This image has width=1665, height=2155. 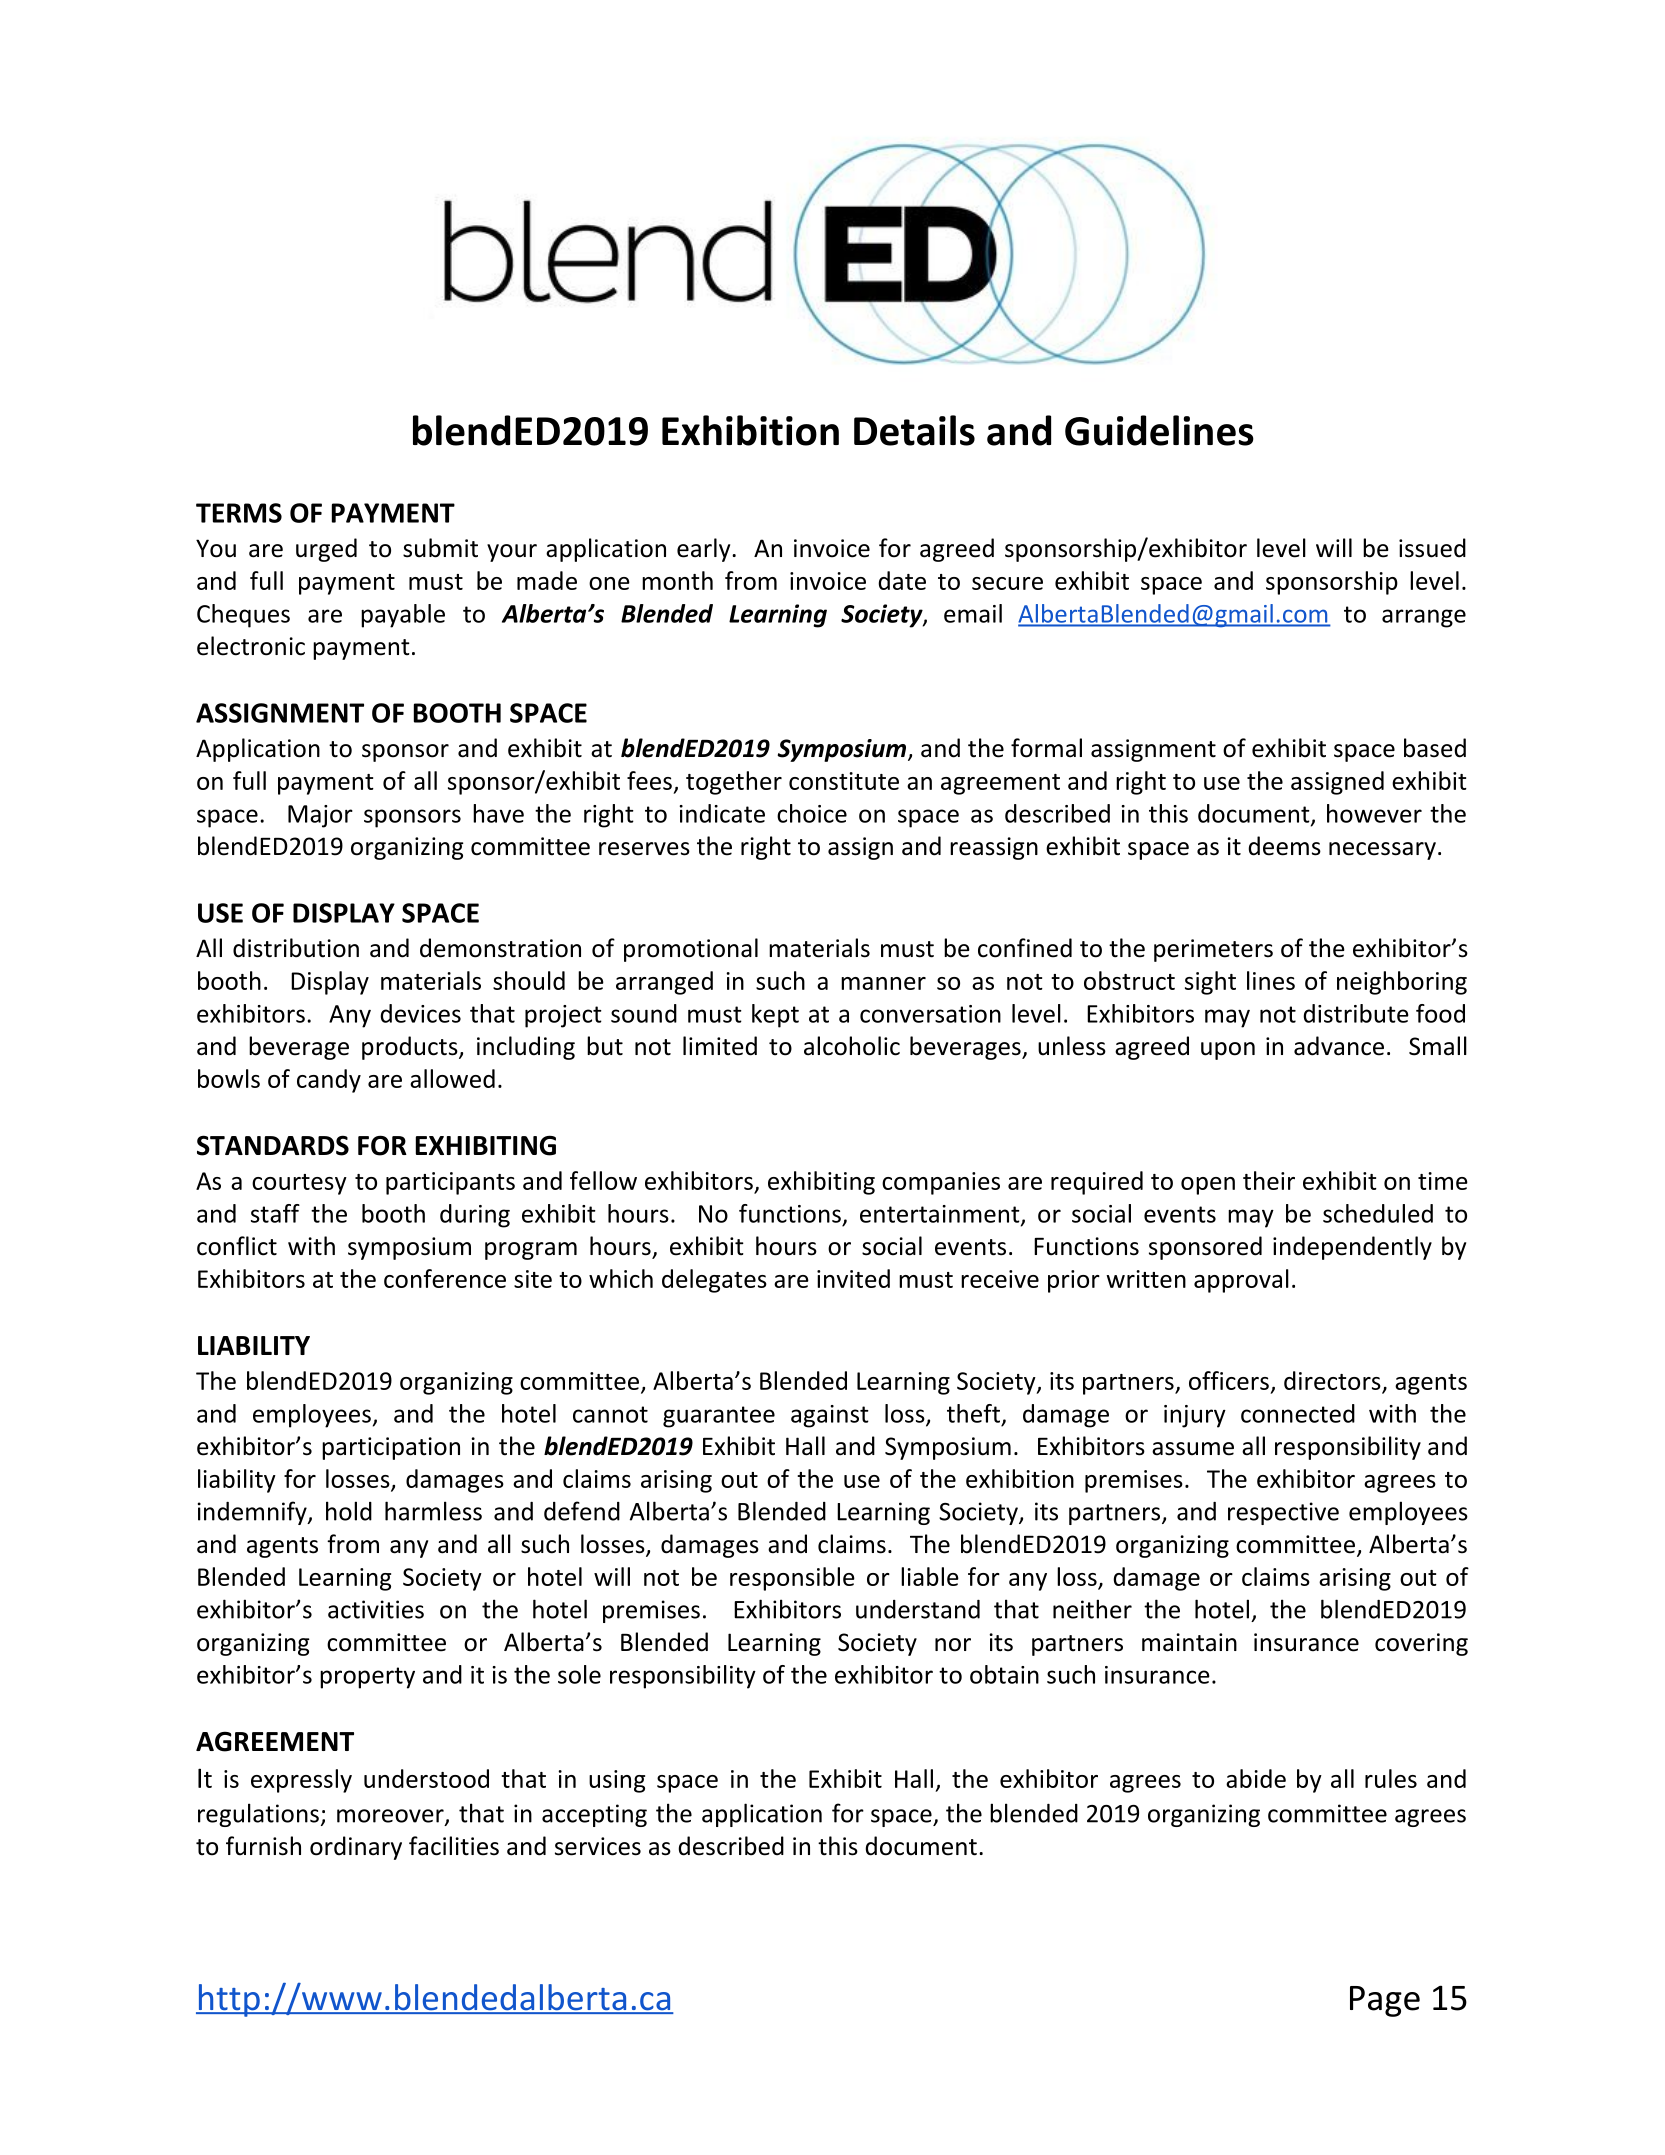 What do you see at coordinates (598, 1846) in the image?
I see `services` at bounding box center [598, 1846].
